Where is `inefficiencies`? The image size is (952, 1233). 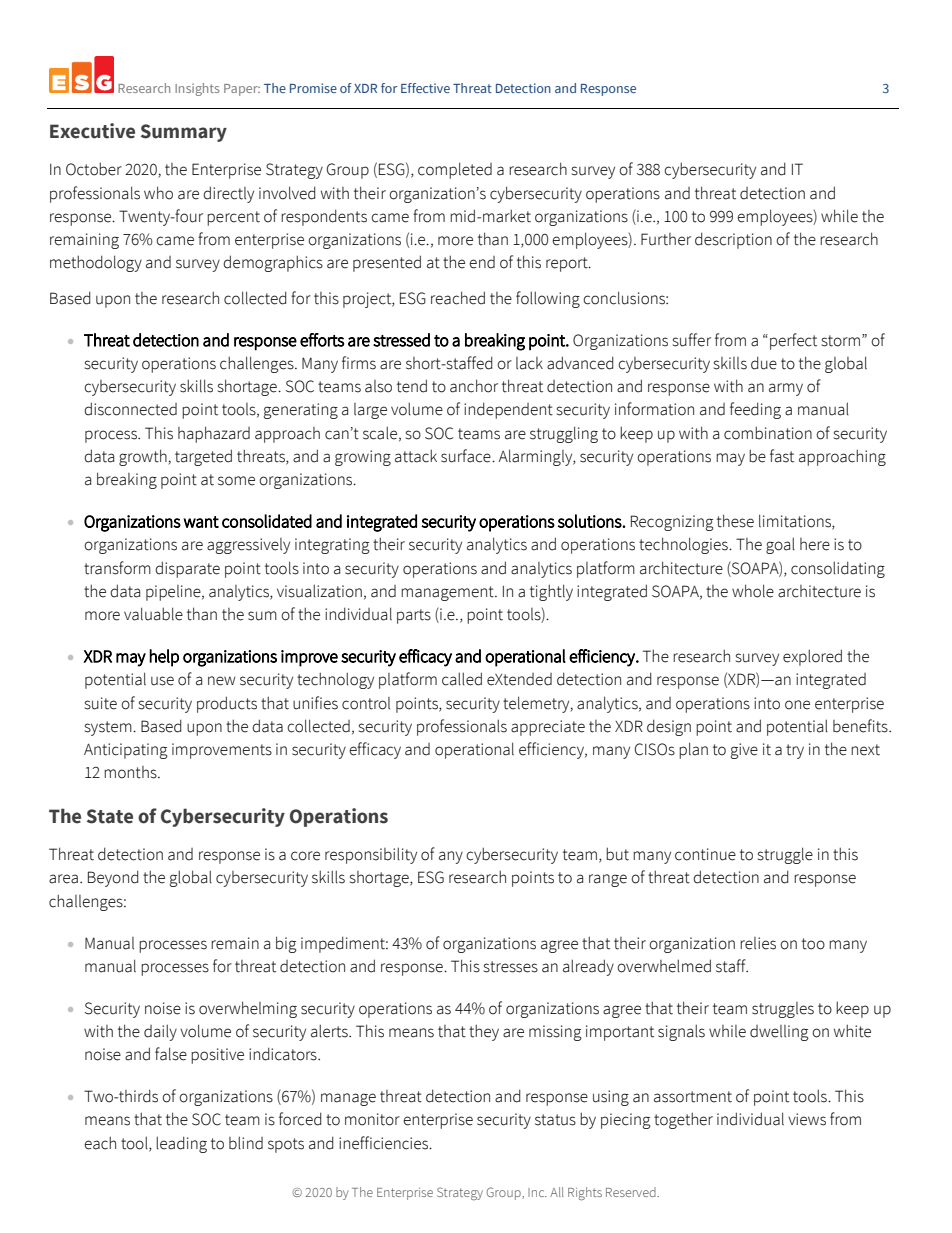 inefficiencies is located at coordinates (385, 1143).
